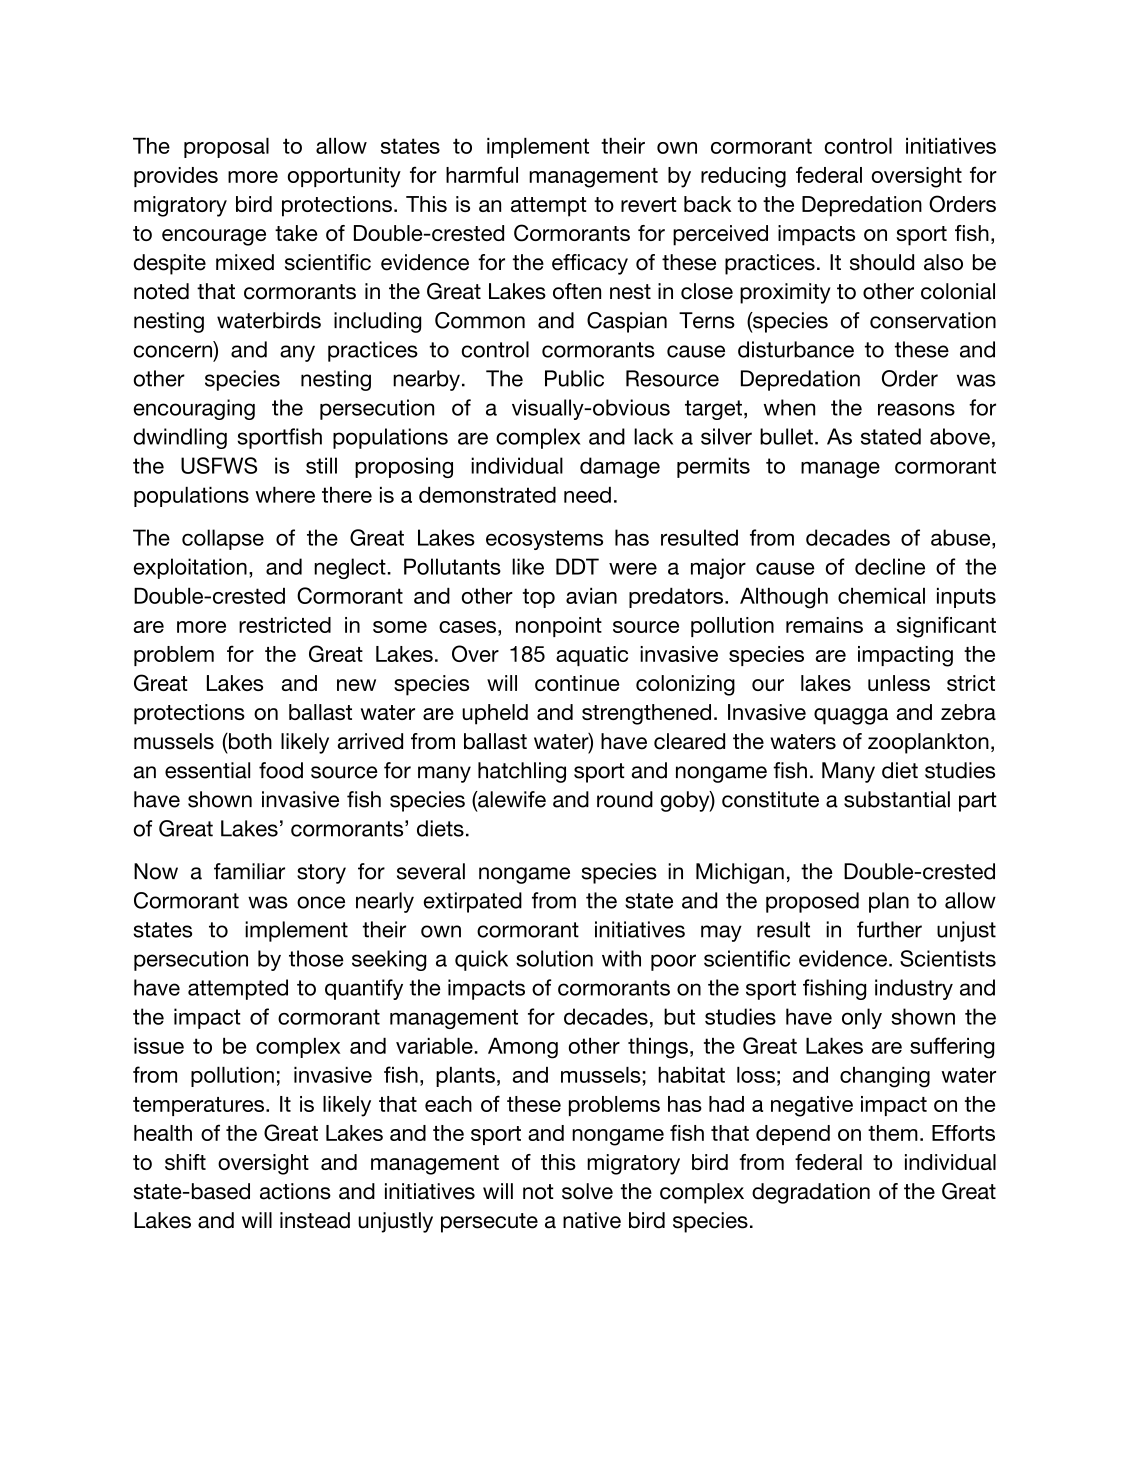 The width and height of the image is (1130, 1462). What do you see at coordinates (522, 772) in the image?
I see `hatchling` at bounding box center [522, 772].
